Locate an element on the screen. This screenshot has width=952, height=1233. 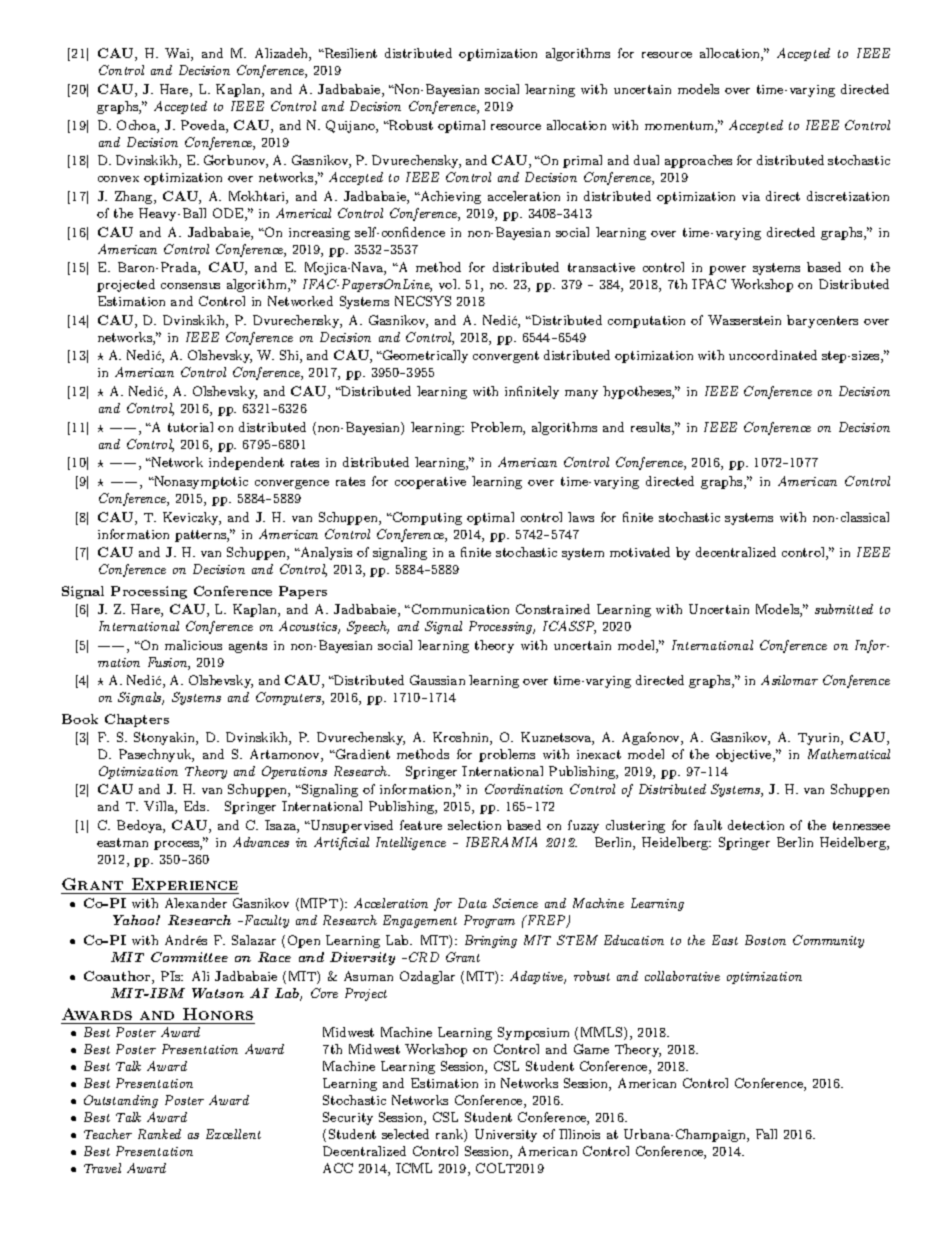
submitted is located at coordinates (844, 609).
